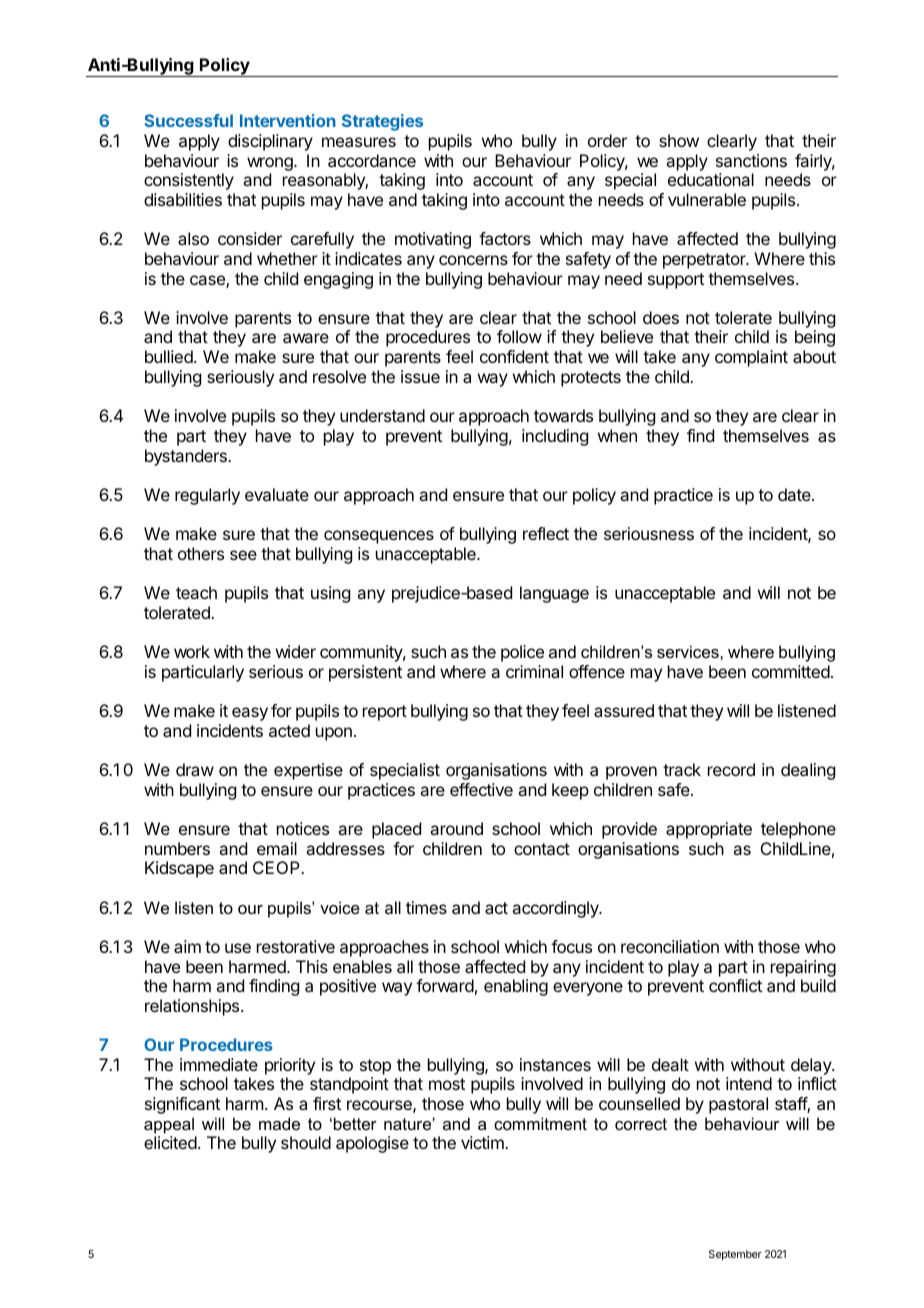 The width and height of the image is (924, 1308). What do you see at coordinates (546, 533) in the image?
I see `reflect` at bounding box center [546, 533].
